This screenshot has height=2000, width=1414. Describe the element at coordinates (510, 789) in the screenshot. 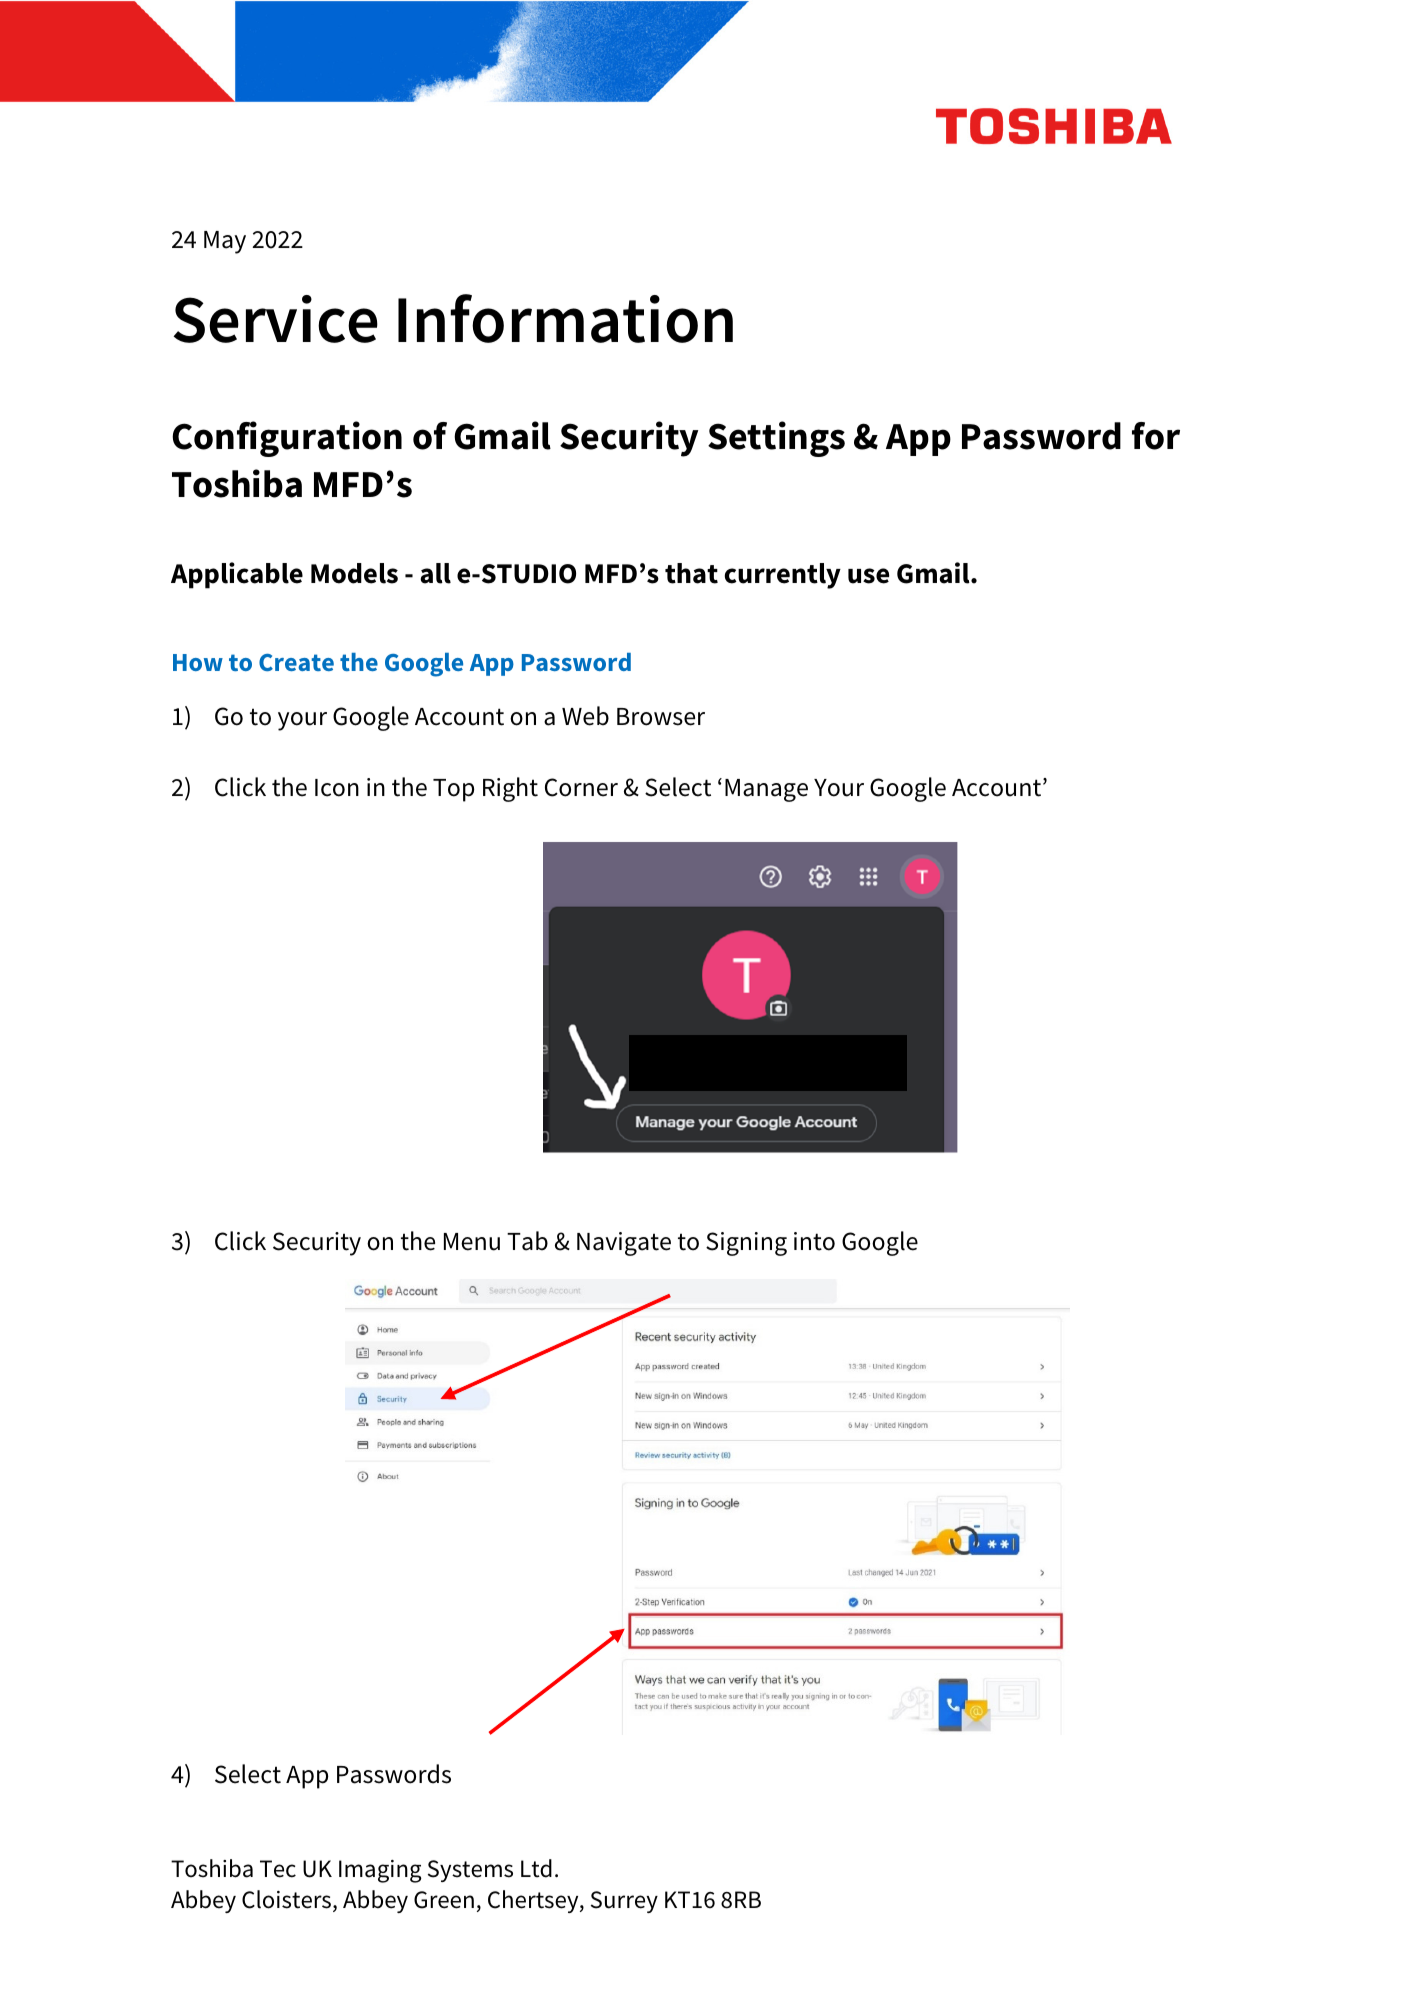

I see `Right` at that location.
